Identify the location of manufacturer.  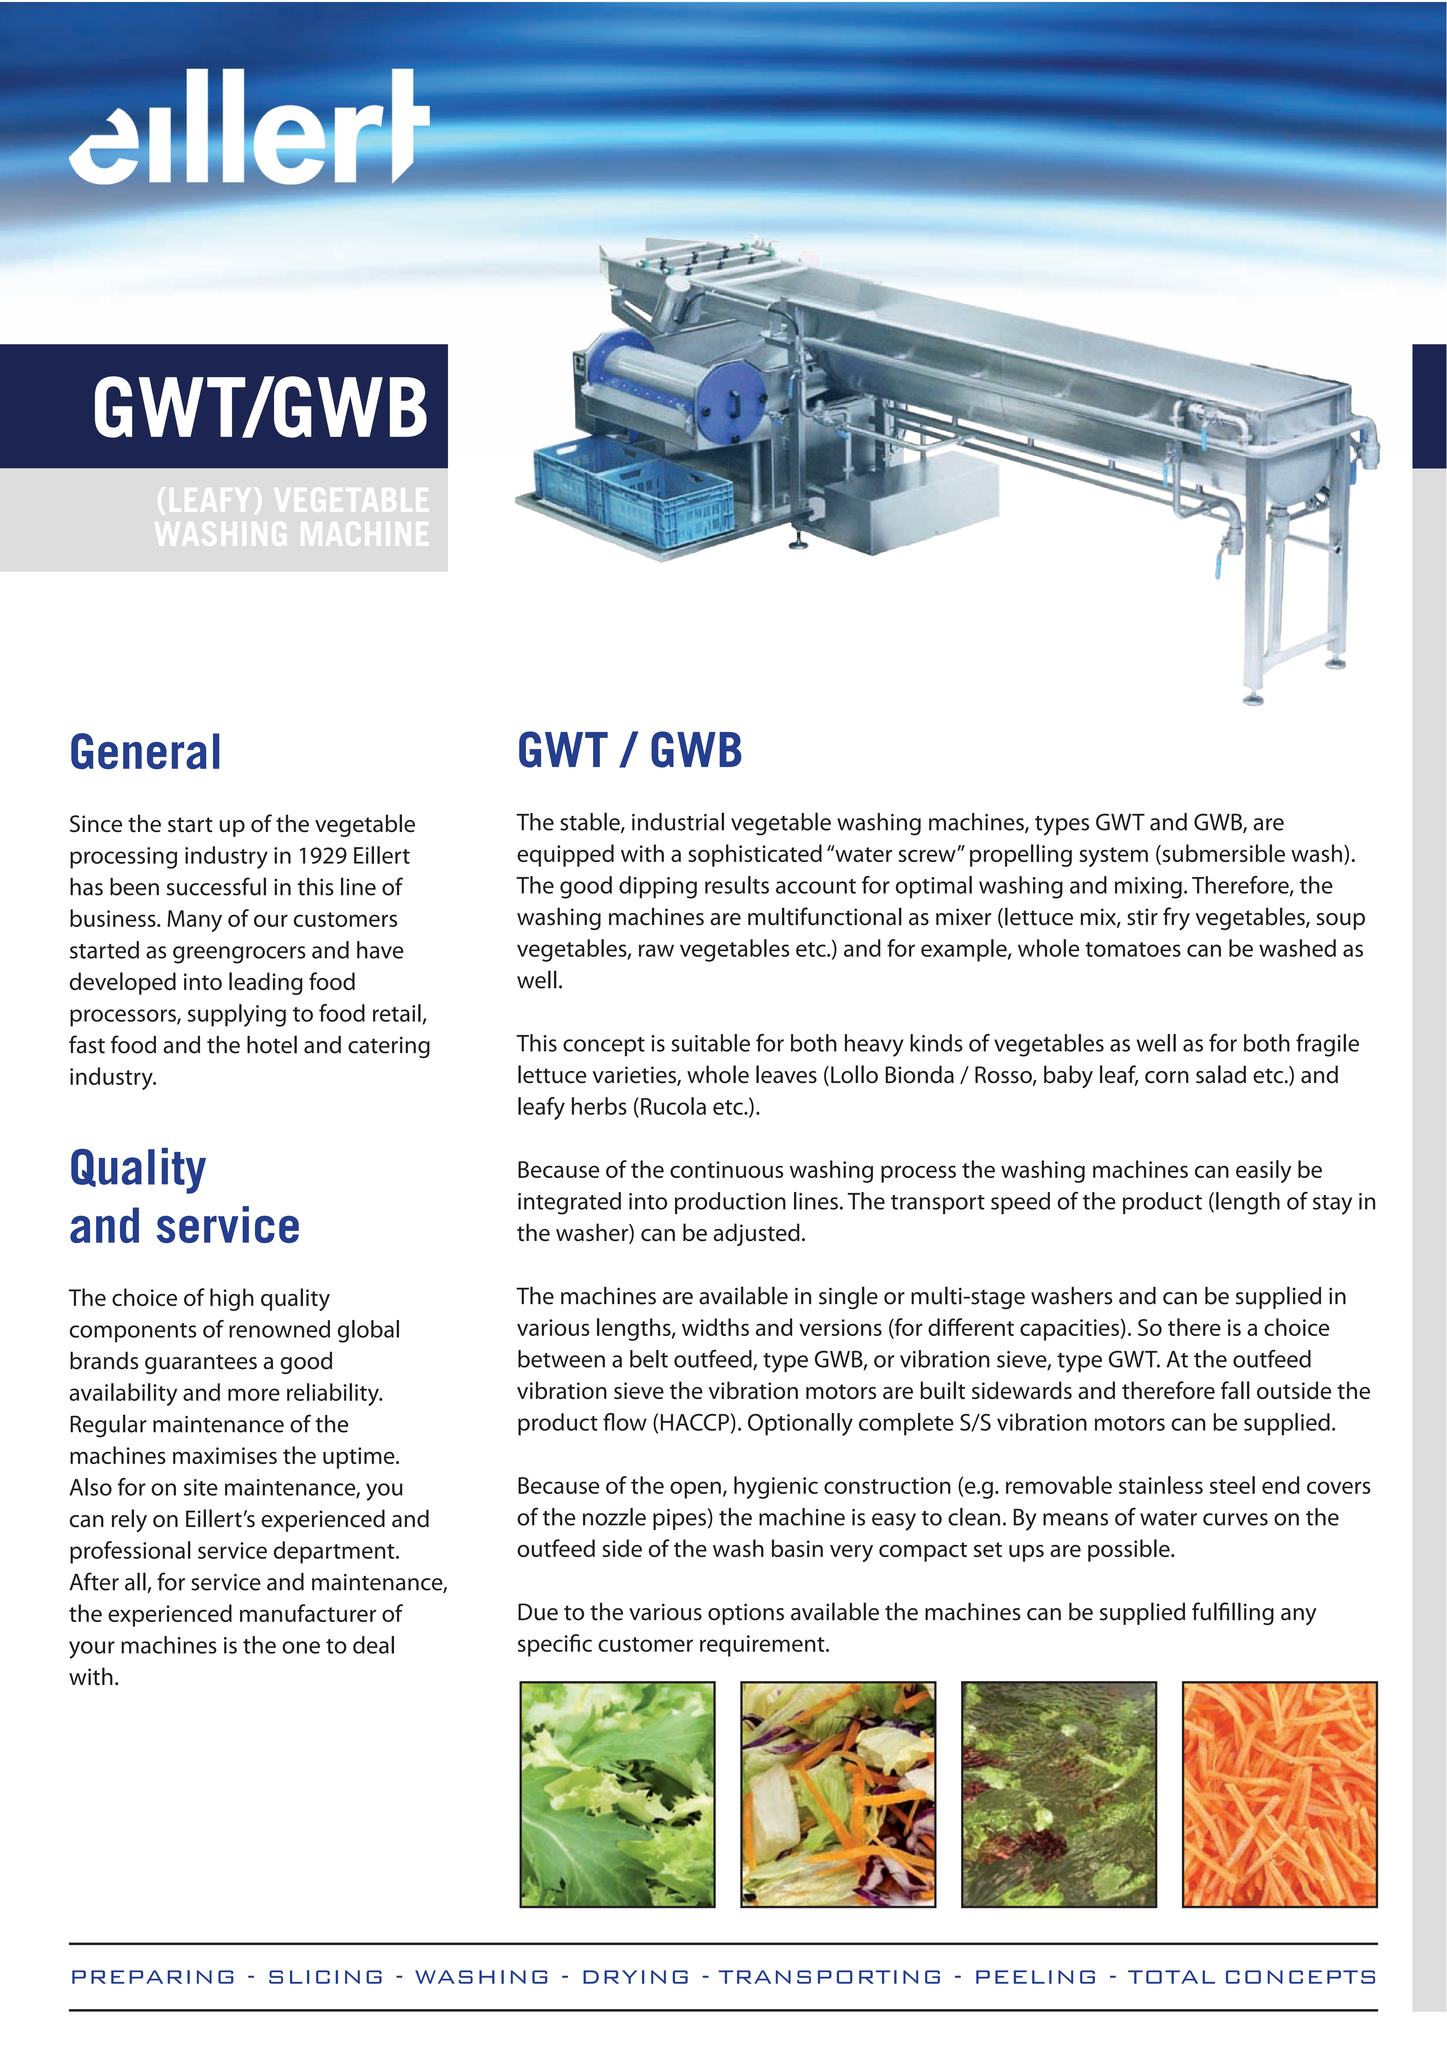
(308, 1613).
